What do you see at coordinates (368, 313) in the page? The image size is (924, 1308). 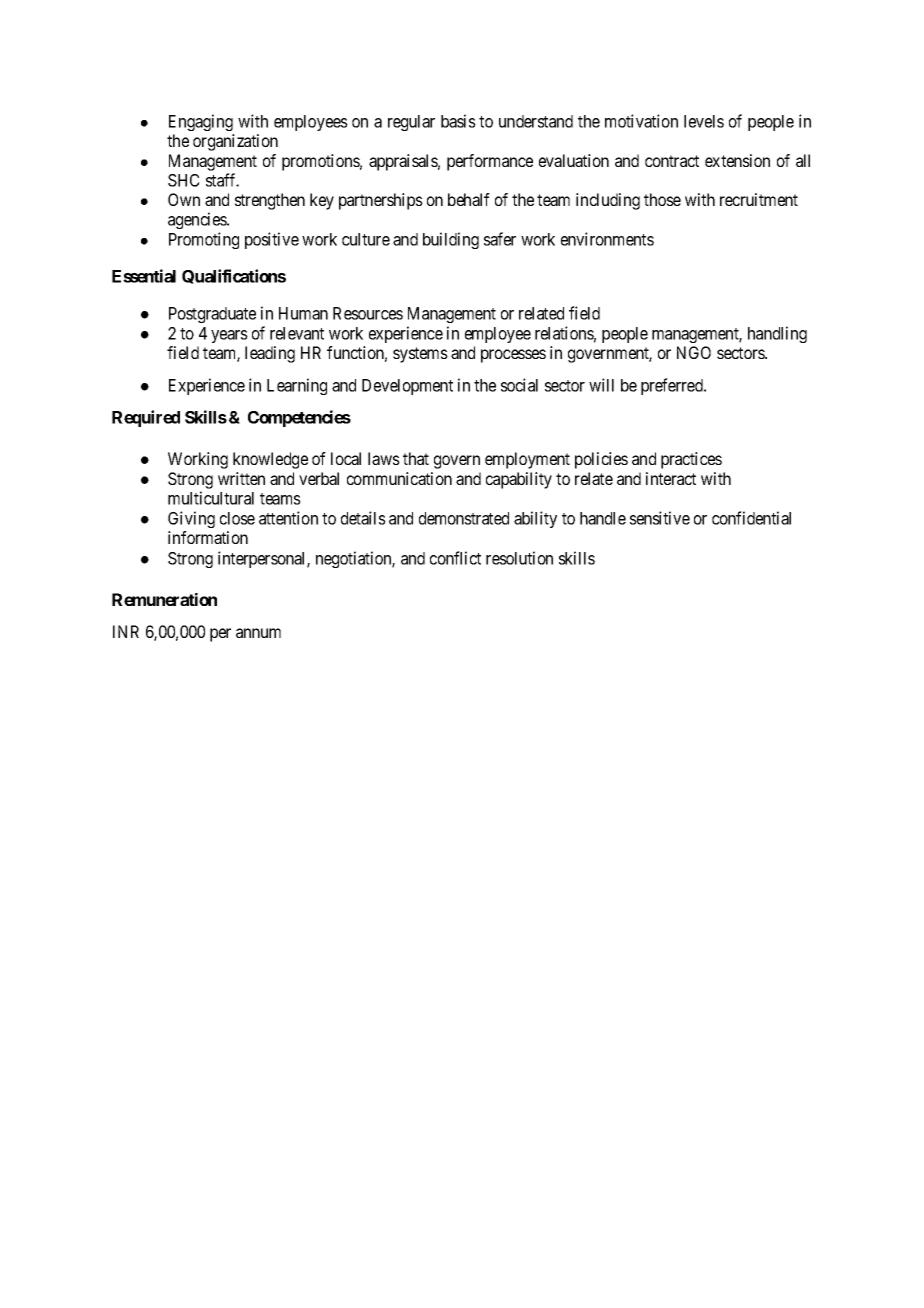 I see `Resources` at bounding box center [368, 313].
